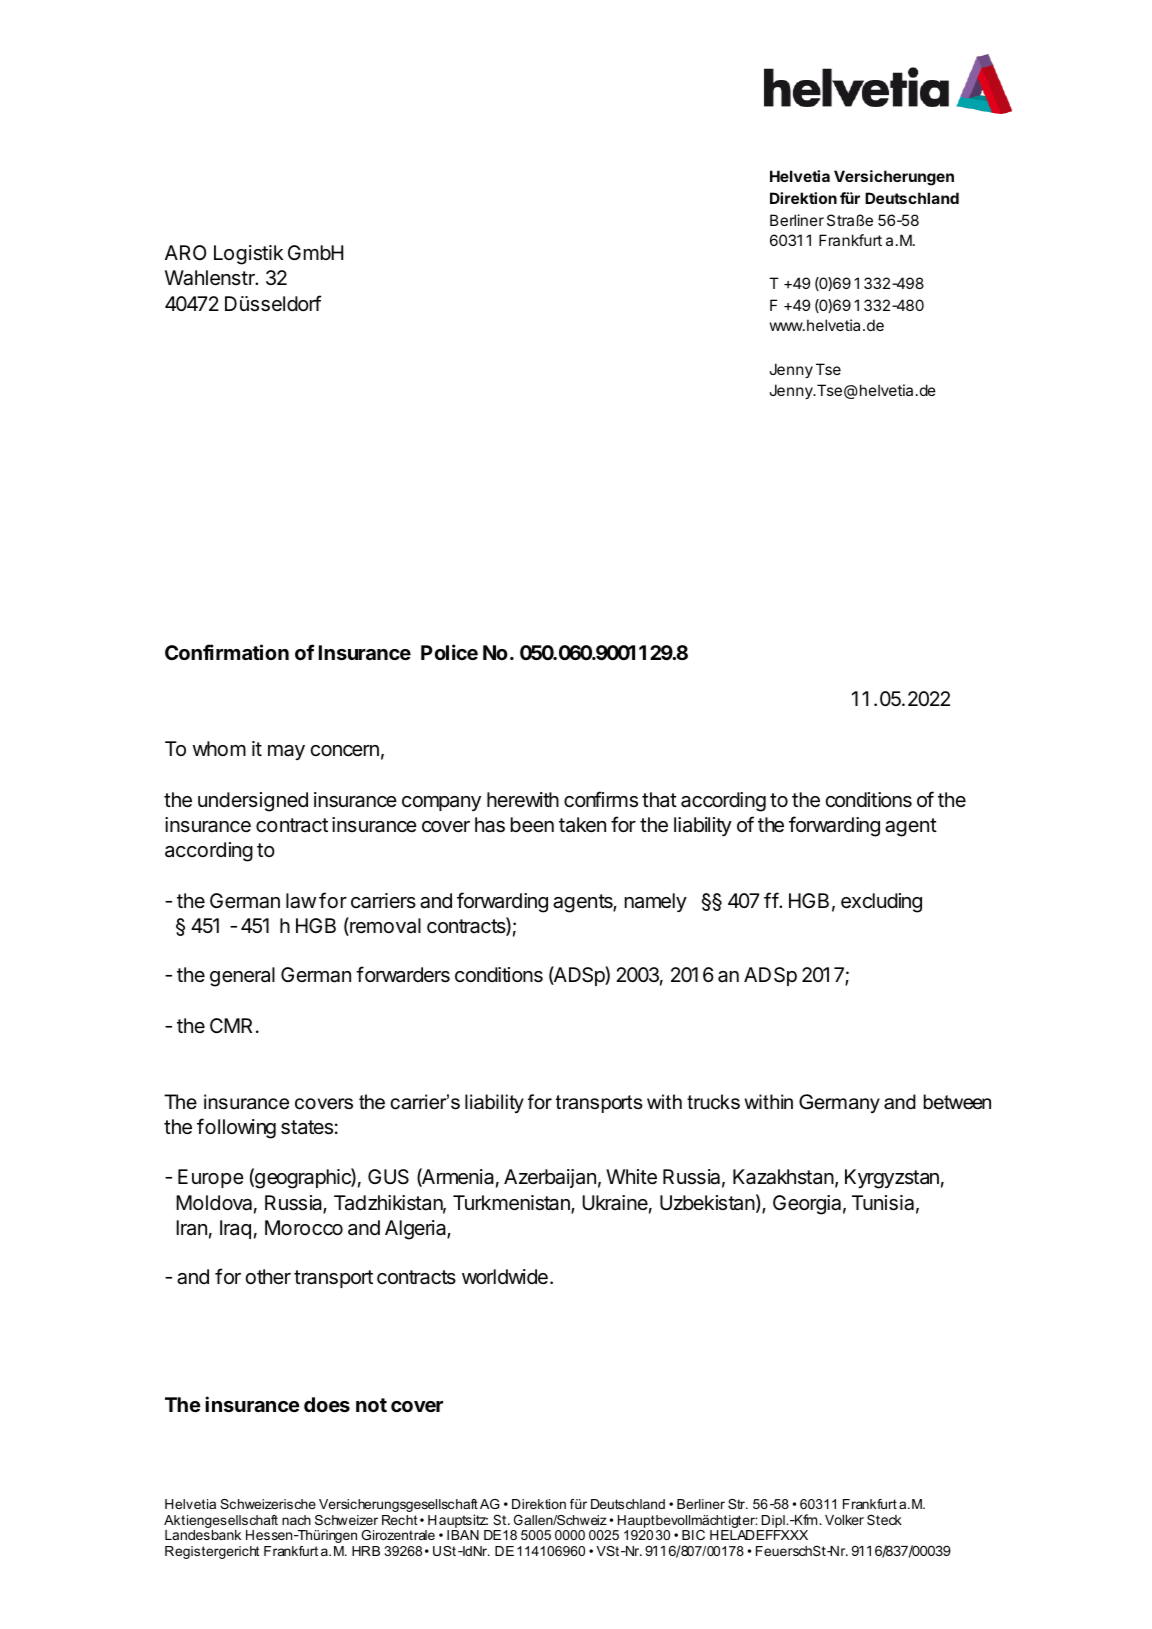 The width and height of the document is (1152, 1629). I want to click on excluding, so click(881, 903).
